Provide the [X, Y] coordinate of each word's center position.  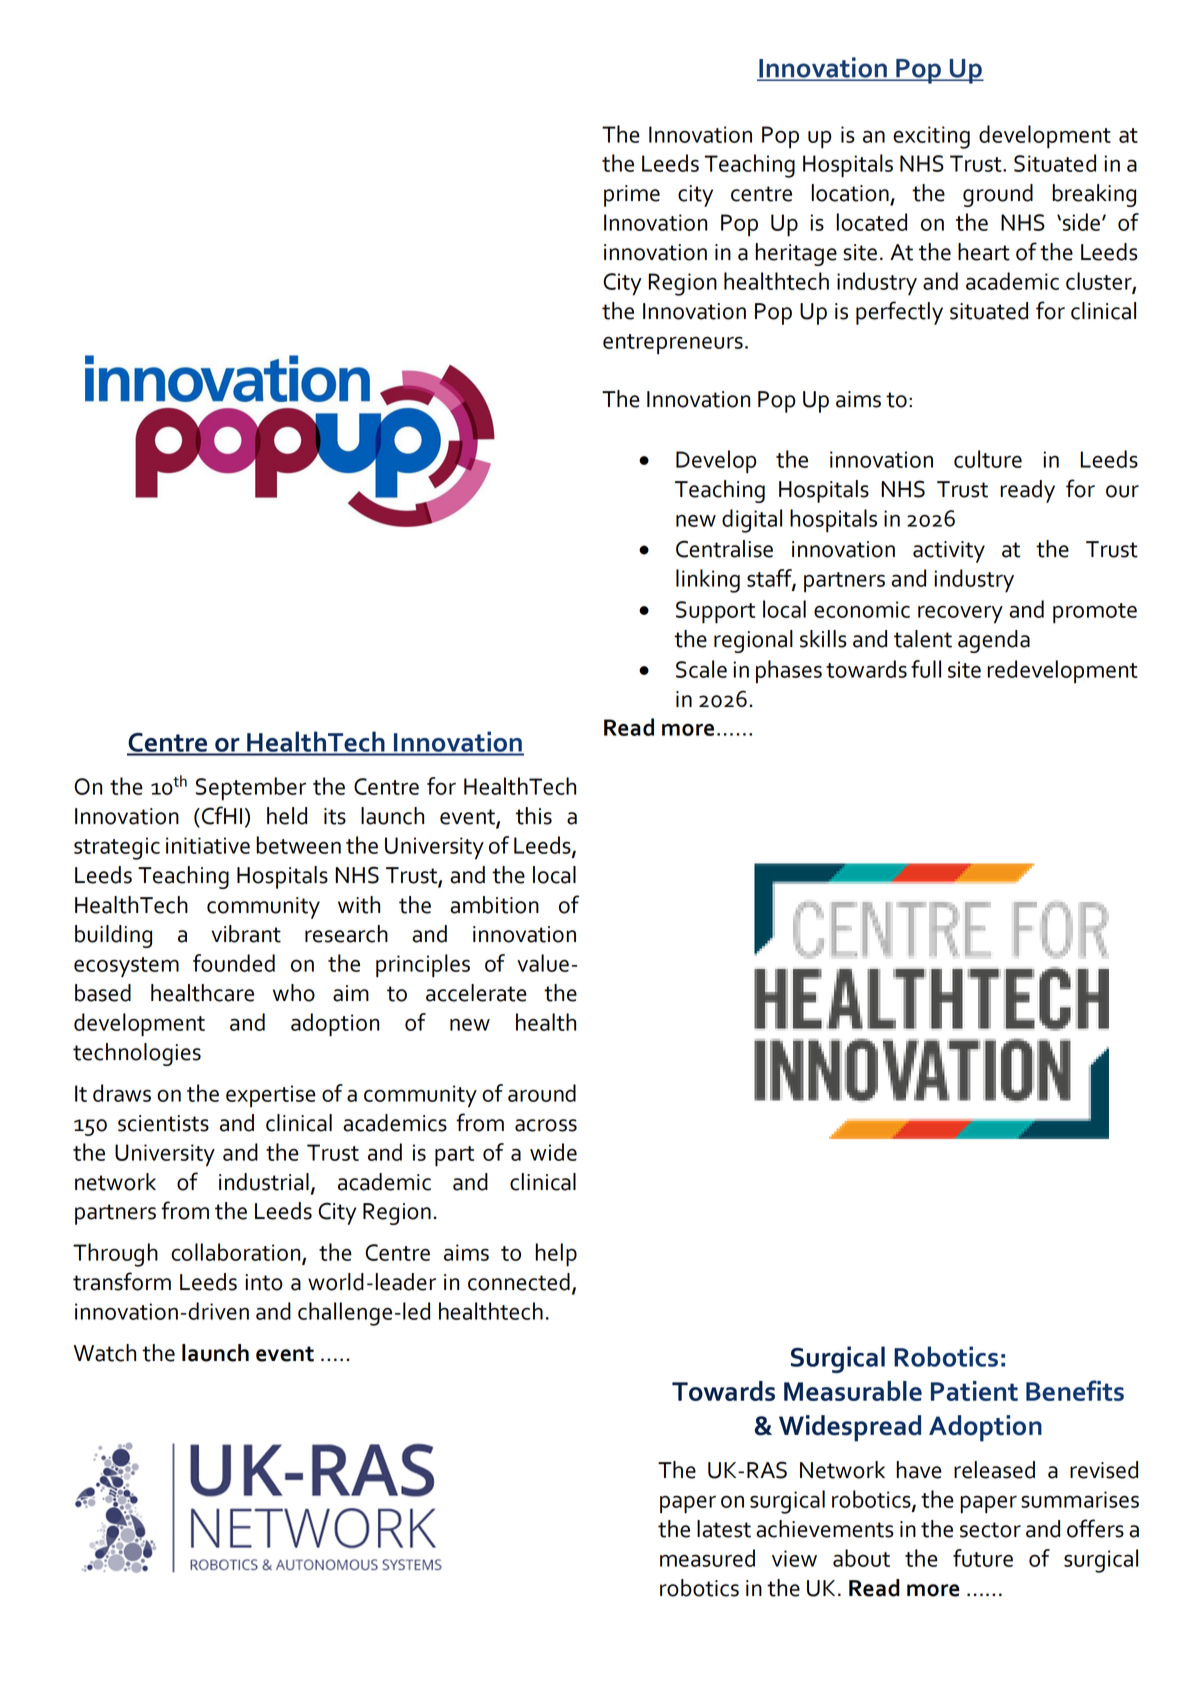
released [994, 1470]
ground [998, 195]
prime [632, 196]
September [251, 789]
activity [949, 552]
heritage [796, 254]
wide [553, 1152]
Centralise [724, 549]
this [534, 816]
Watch [105, 1353]
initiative [208, 845]
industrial [264, 1182]
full [926, 669]
